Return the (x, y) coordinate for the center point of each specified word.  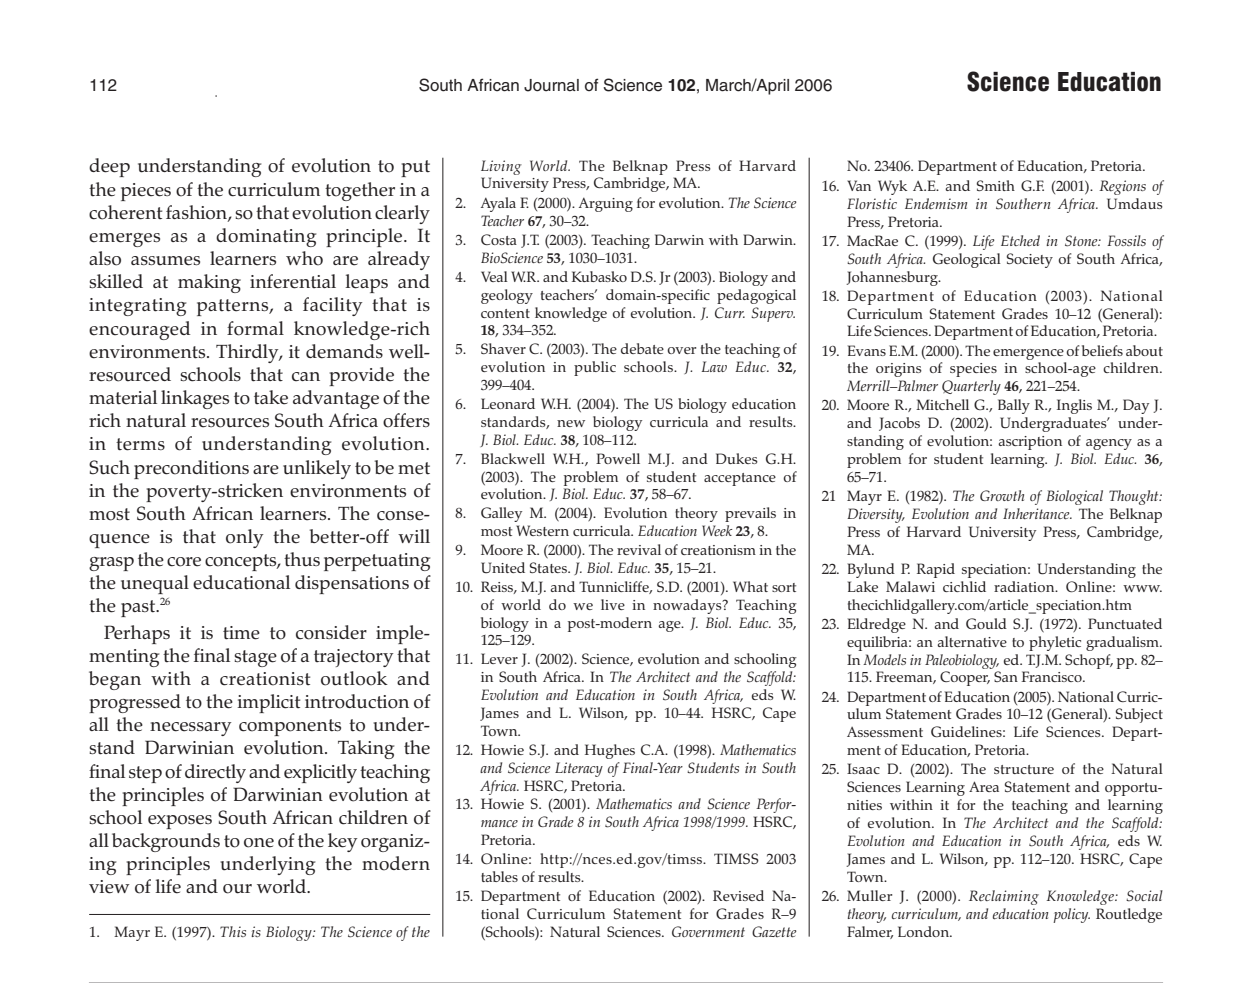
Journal (551, 85)
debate (642, 348)
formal (255, 328)
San (1006, 676)
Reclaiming (1004, 897)
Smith (996, 185)
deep (109, 167)
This (233, 931)
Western (542, 530)
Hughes (610, 751)
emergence (1028, 354)
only (244, 538)
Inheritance (1037, 514)
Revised (738, 895)
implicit (268, 703)
